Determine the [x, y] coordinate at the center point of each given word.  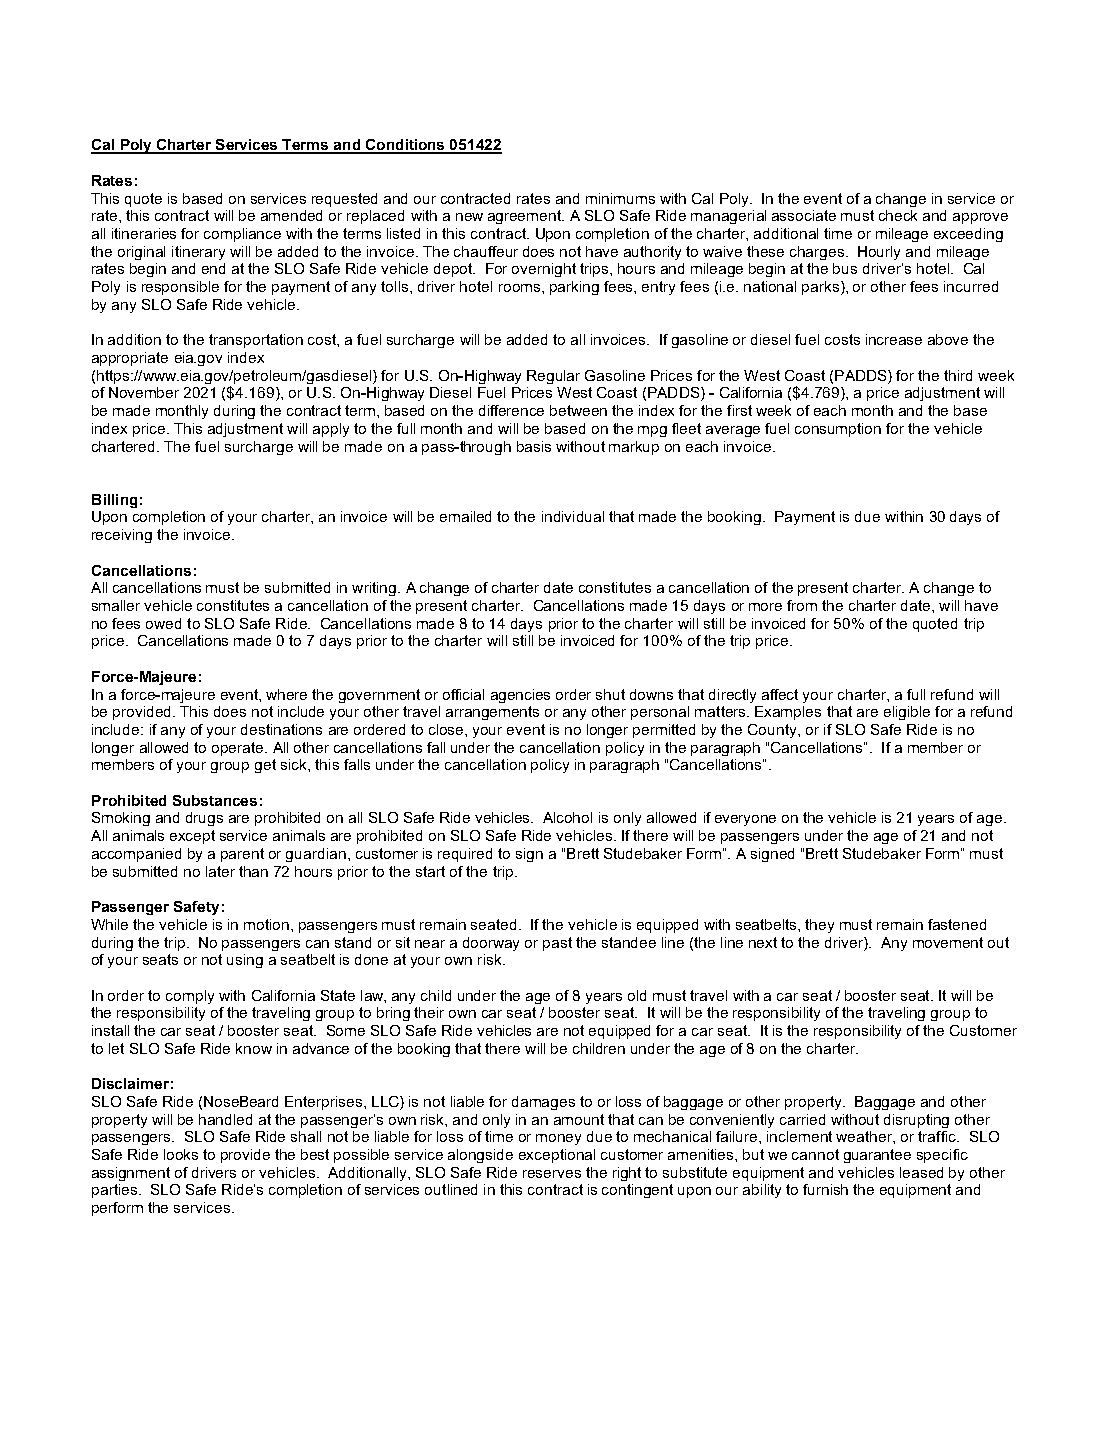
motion [266, 924]
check [898, 215]
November [144, 392]
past [557, 944]
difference [511, 410]
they [819, 926]
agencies [520, 696]
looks [181, 1154]
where [286, 694]
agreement [526, 217]
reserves [552, 1174]
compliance [242, 235]
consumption [838, 430]
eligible [907, 713]
